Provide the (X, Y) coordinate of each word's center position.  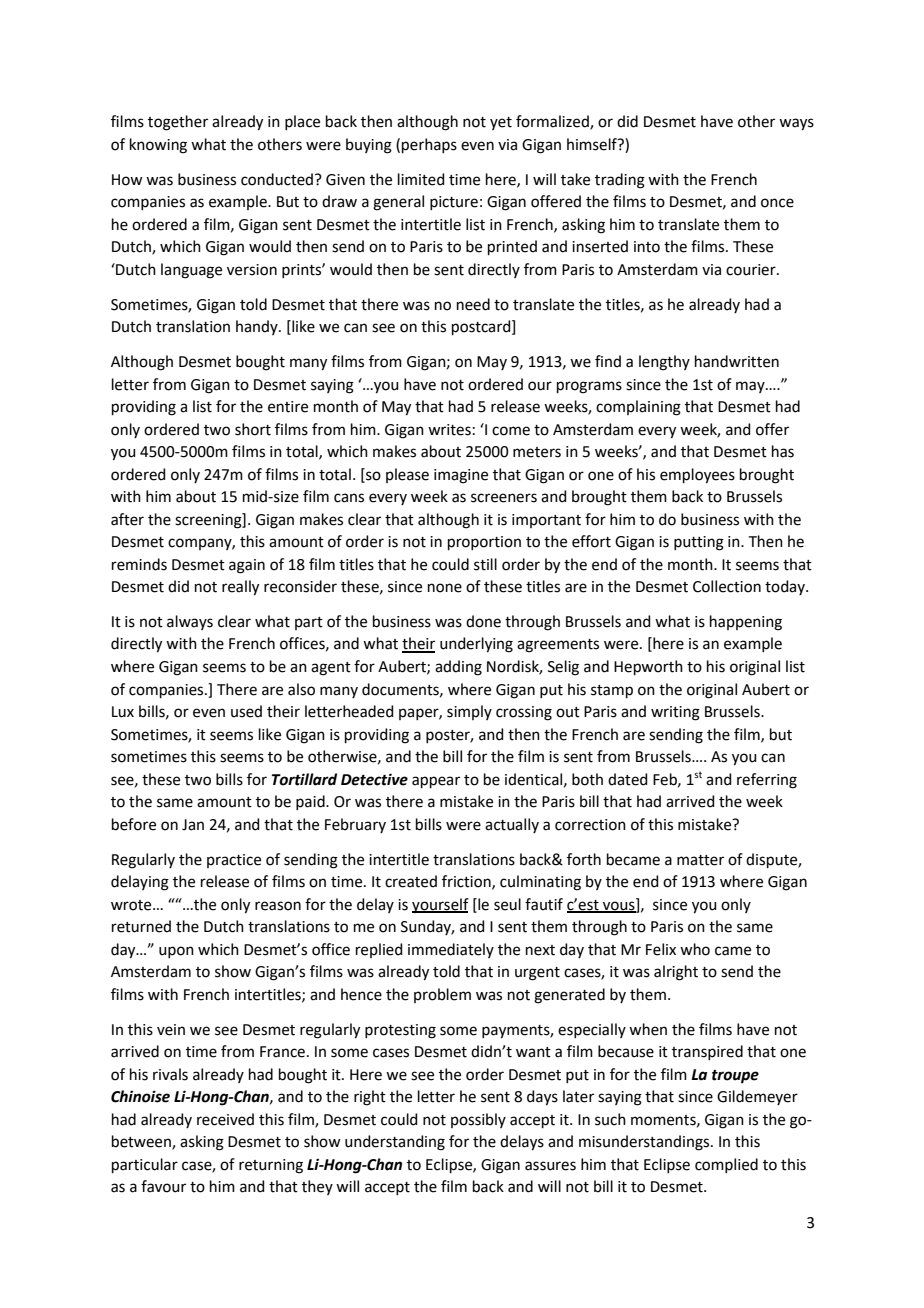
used (246, 711)
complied (726, 1165)
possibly (478, 1120)
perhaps (429, 145)
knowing (158, 146)
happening (746, 623)
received (225, 1119)
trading (620, 181)
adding (458, 668)
